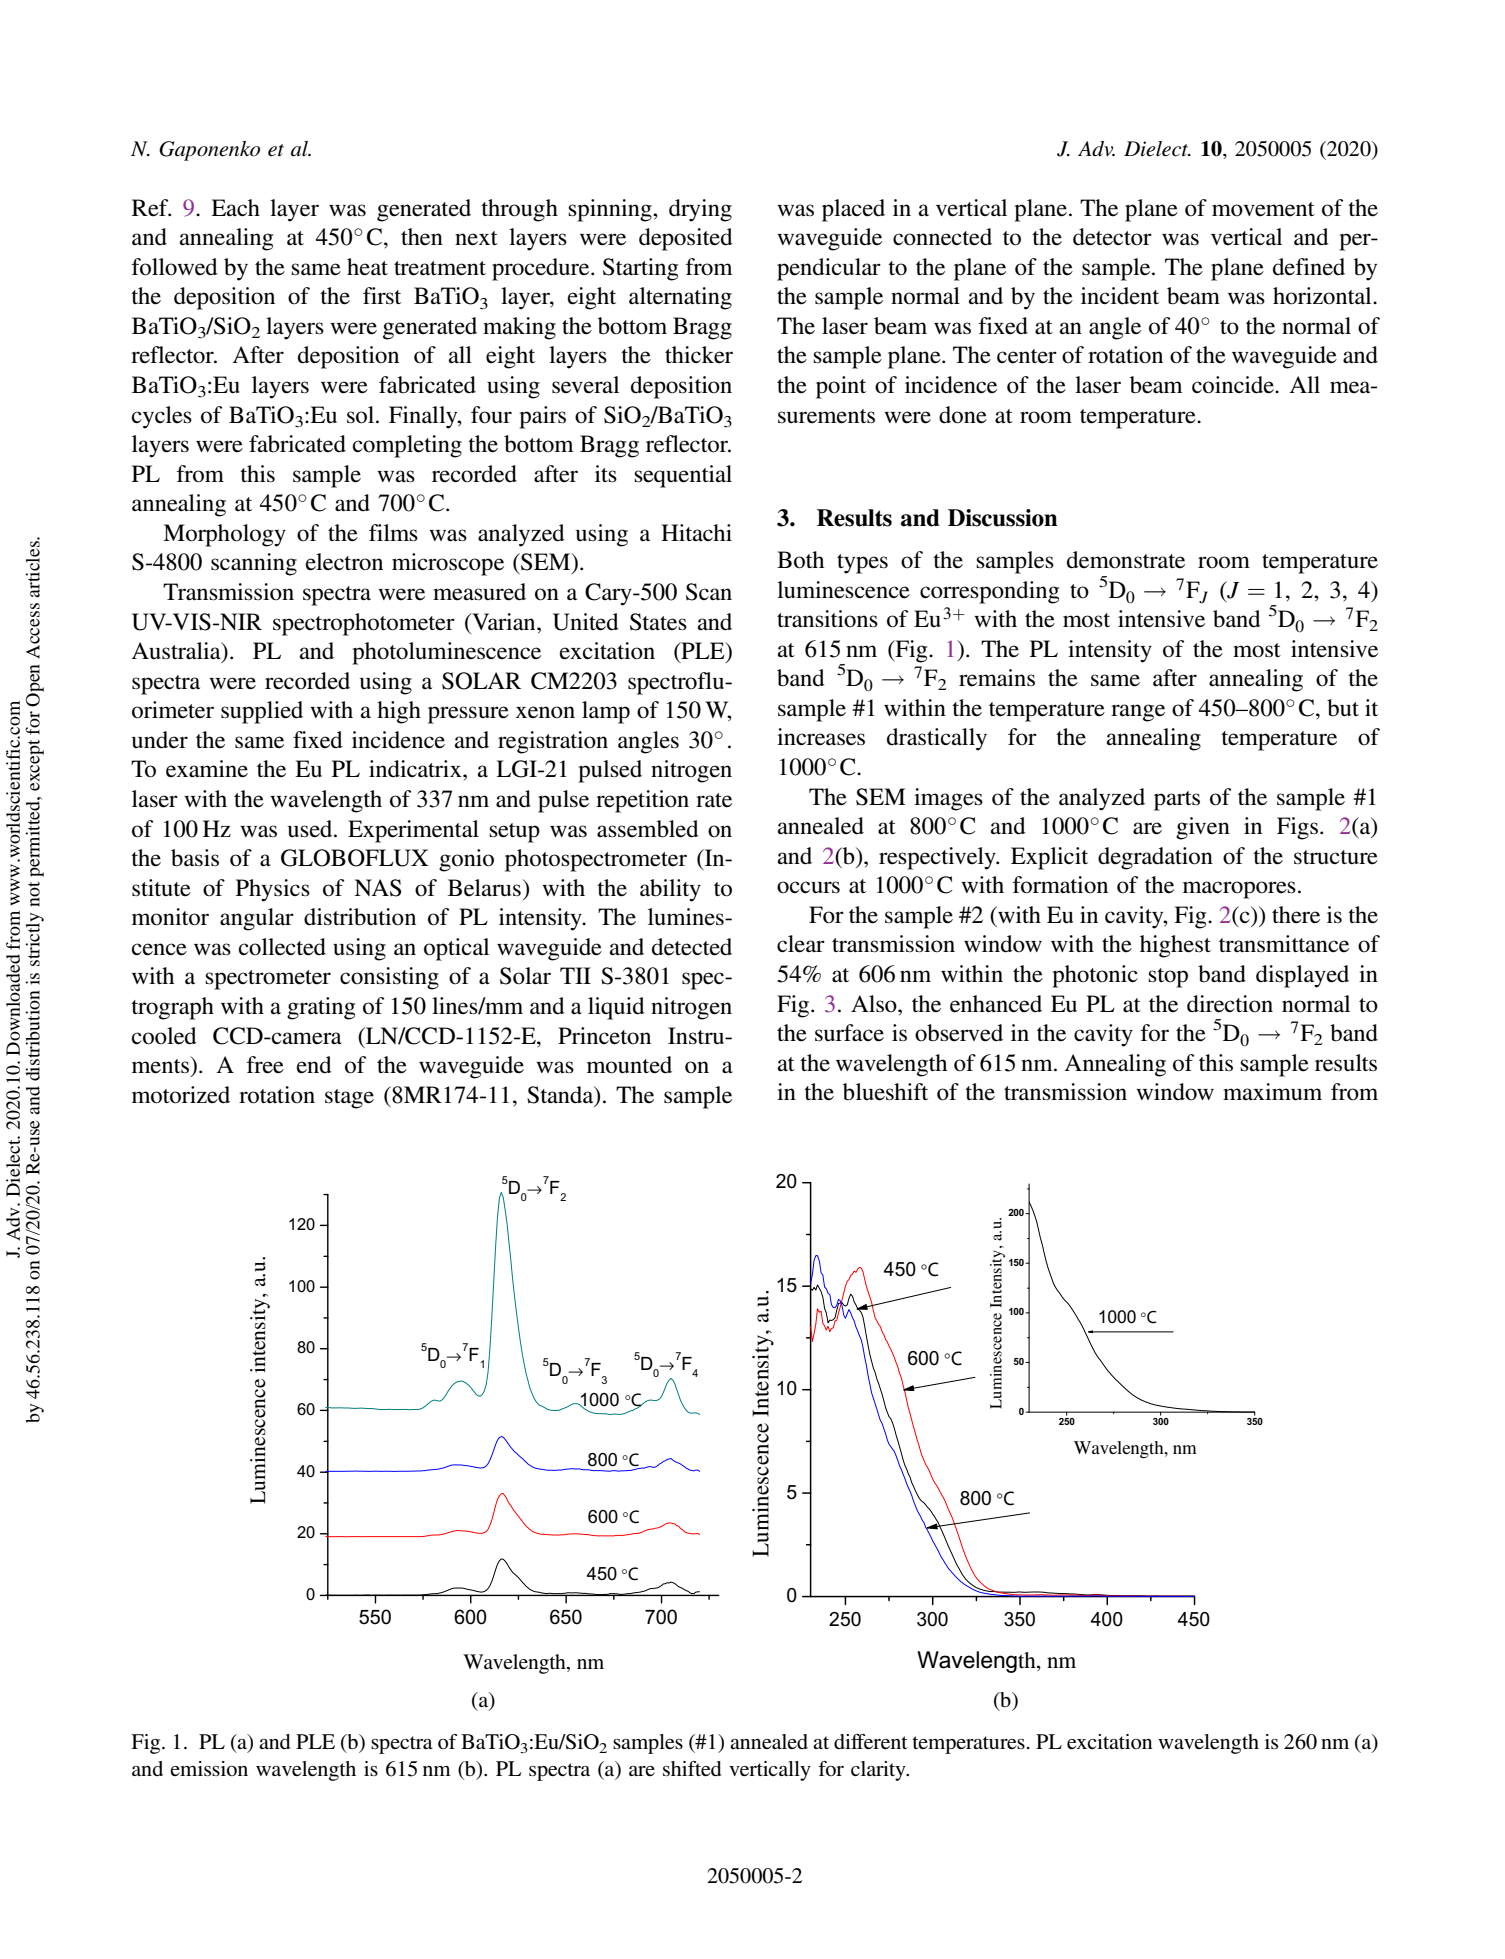 The image size is (1505, 1959). Describe the element at coordinates (686, 239) in the screenshot. I see `deposited` at that location.
